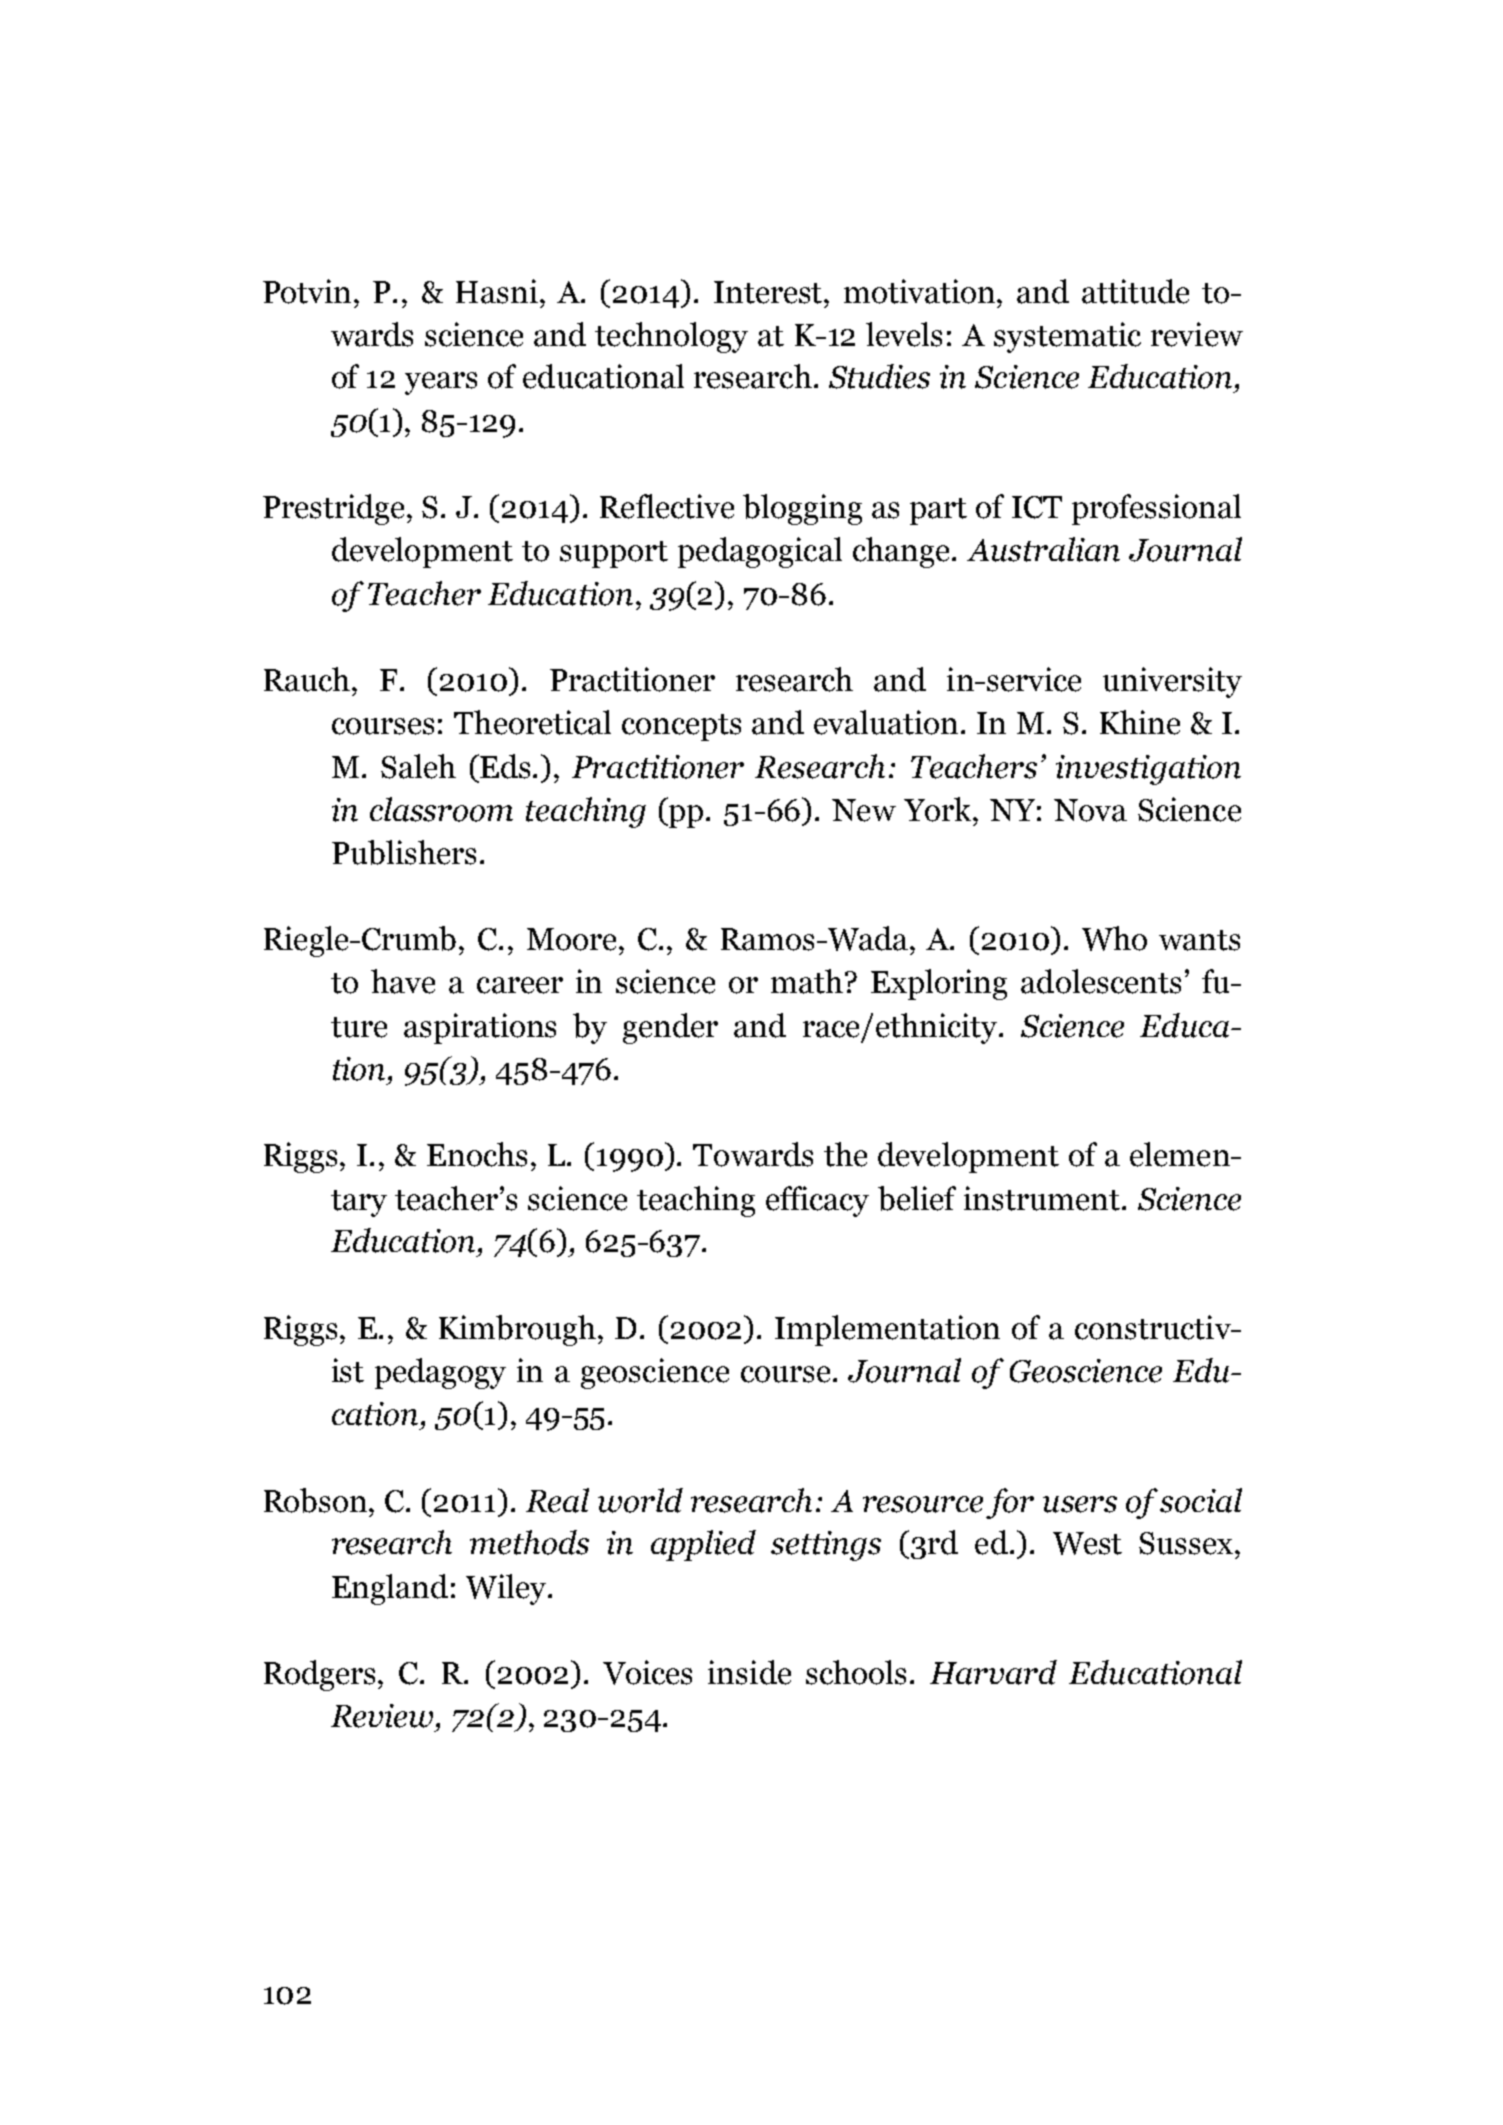  I want to click on systematic, so click(1067, 337).
